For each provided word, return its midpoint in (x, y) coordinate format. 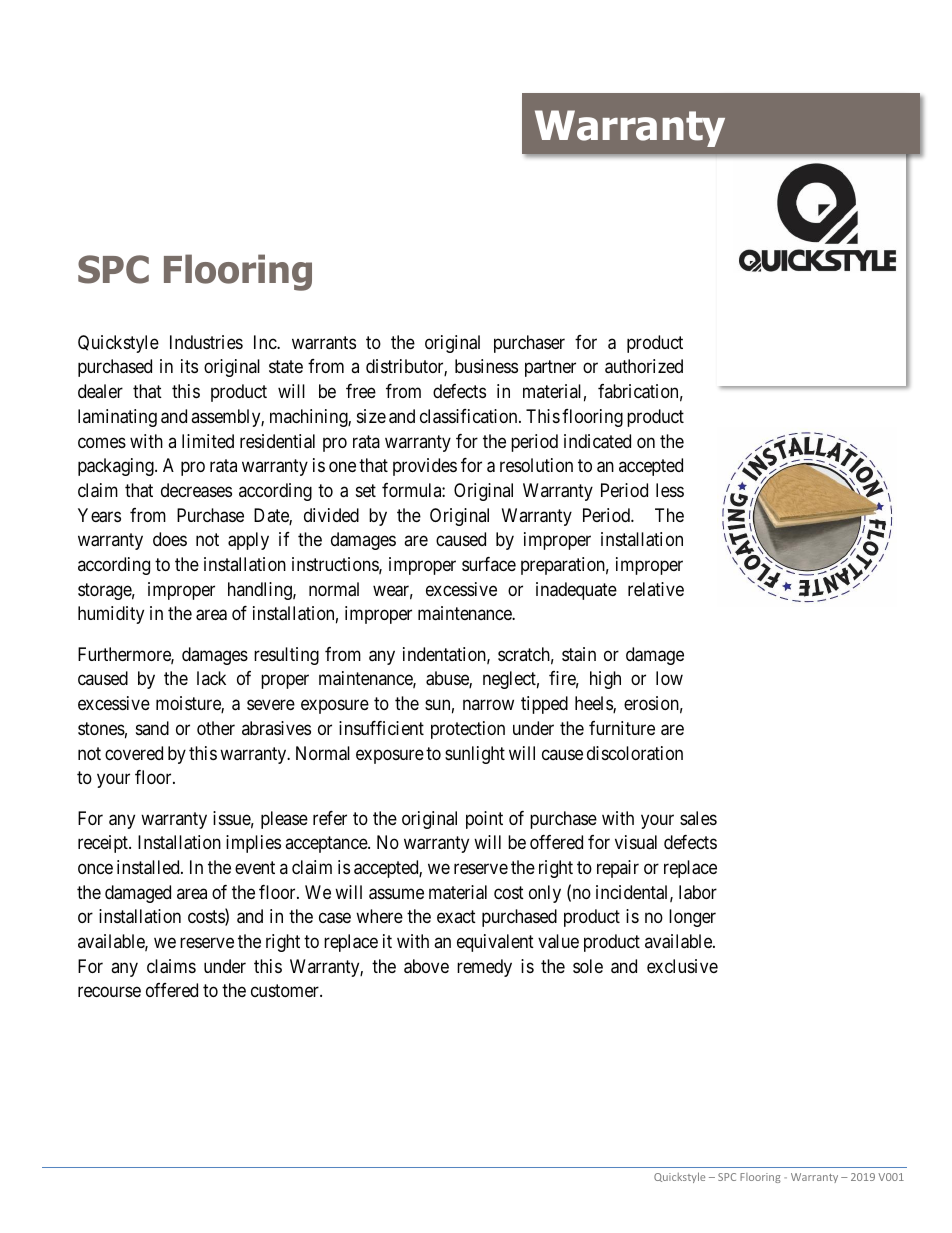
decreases (196, 490)
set (366, 490)
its (189, 366)
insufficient (381, 728)
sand (152, 728)
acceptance (327, 844)
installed (149, 867)
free (361, 391)
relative (656, 589)
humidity (111, 615)
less (670, 490)
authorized (644, 366)
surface (489, 564)
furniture (622, 728)
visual (636, 842)
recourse (109, 992)
